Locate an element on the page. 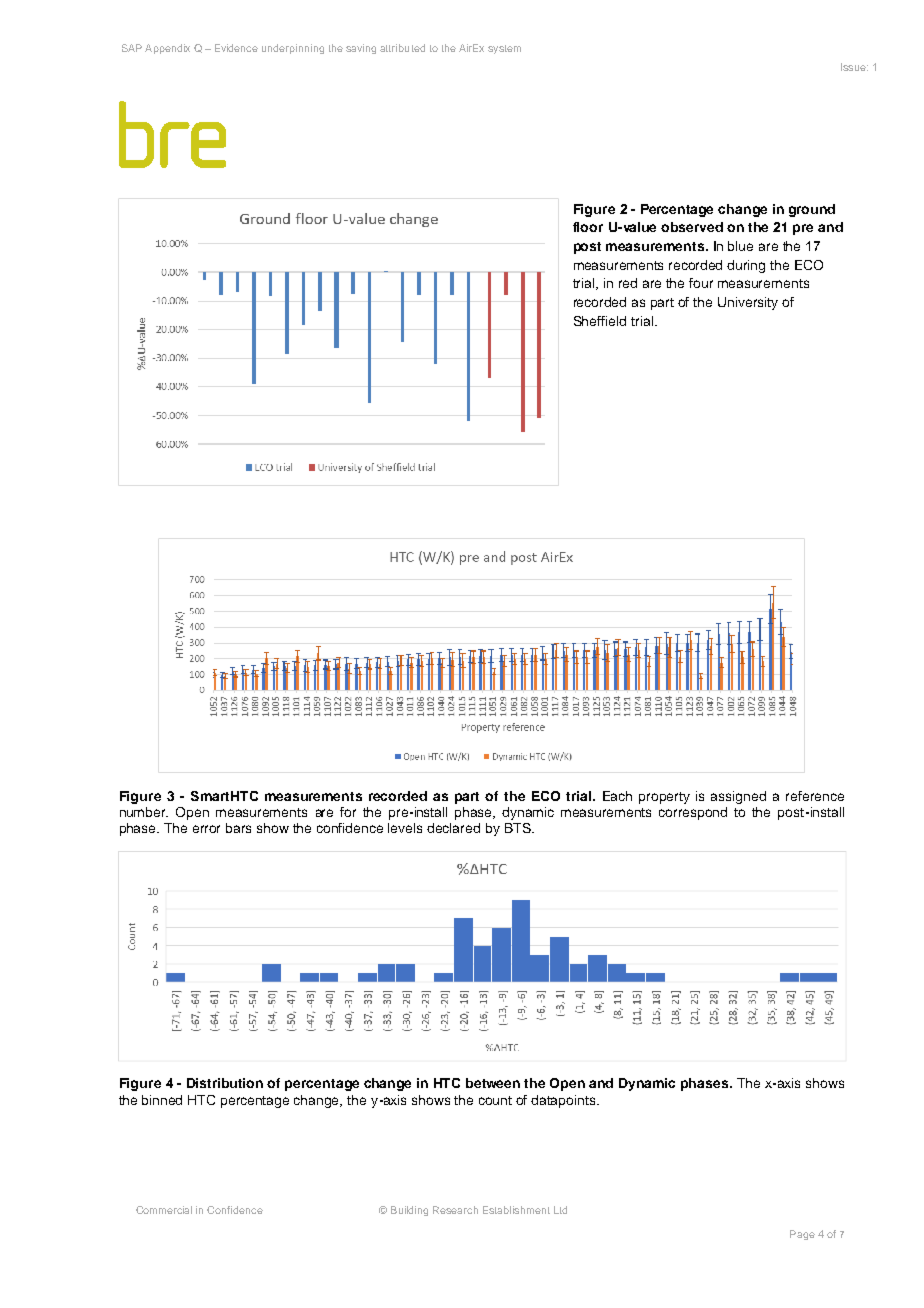 The width and height of the page is (924, 1308). system is located at coordinates (504, 49).
